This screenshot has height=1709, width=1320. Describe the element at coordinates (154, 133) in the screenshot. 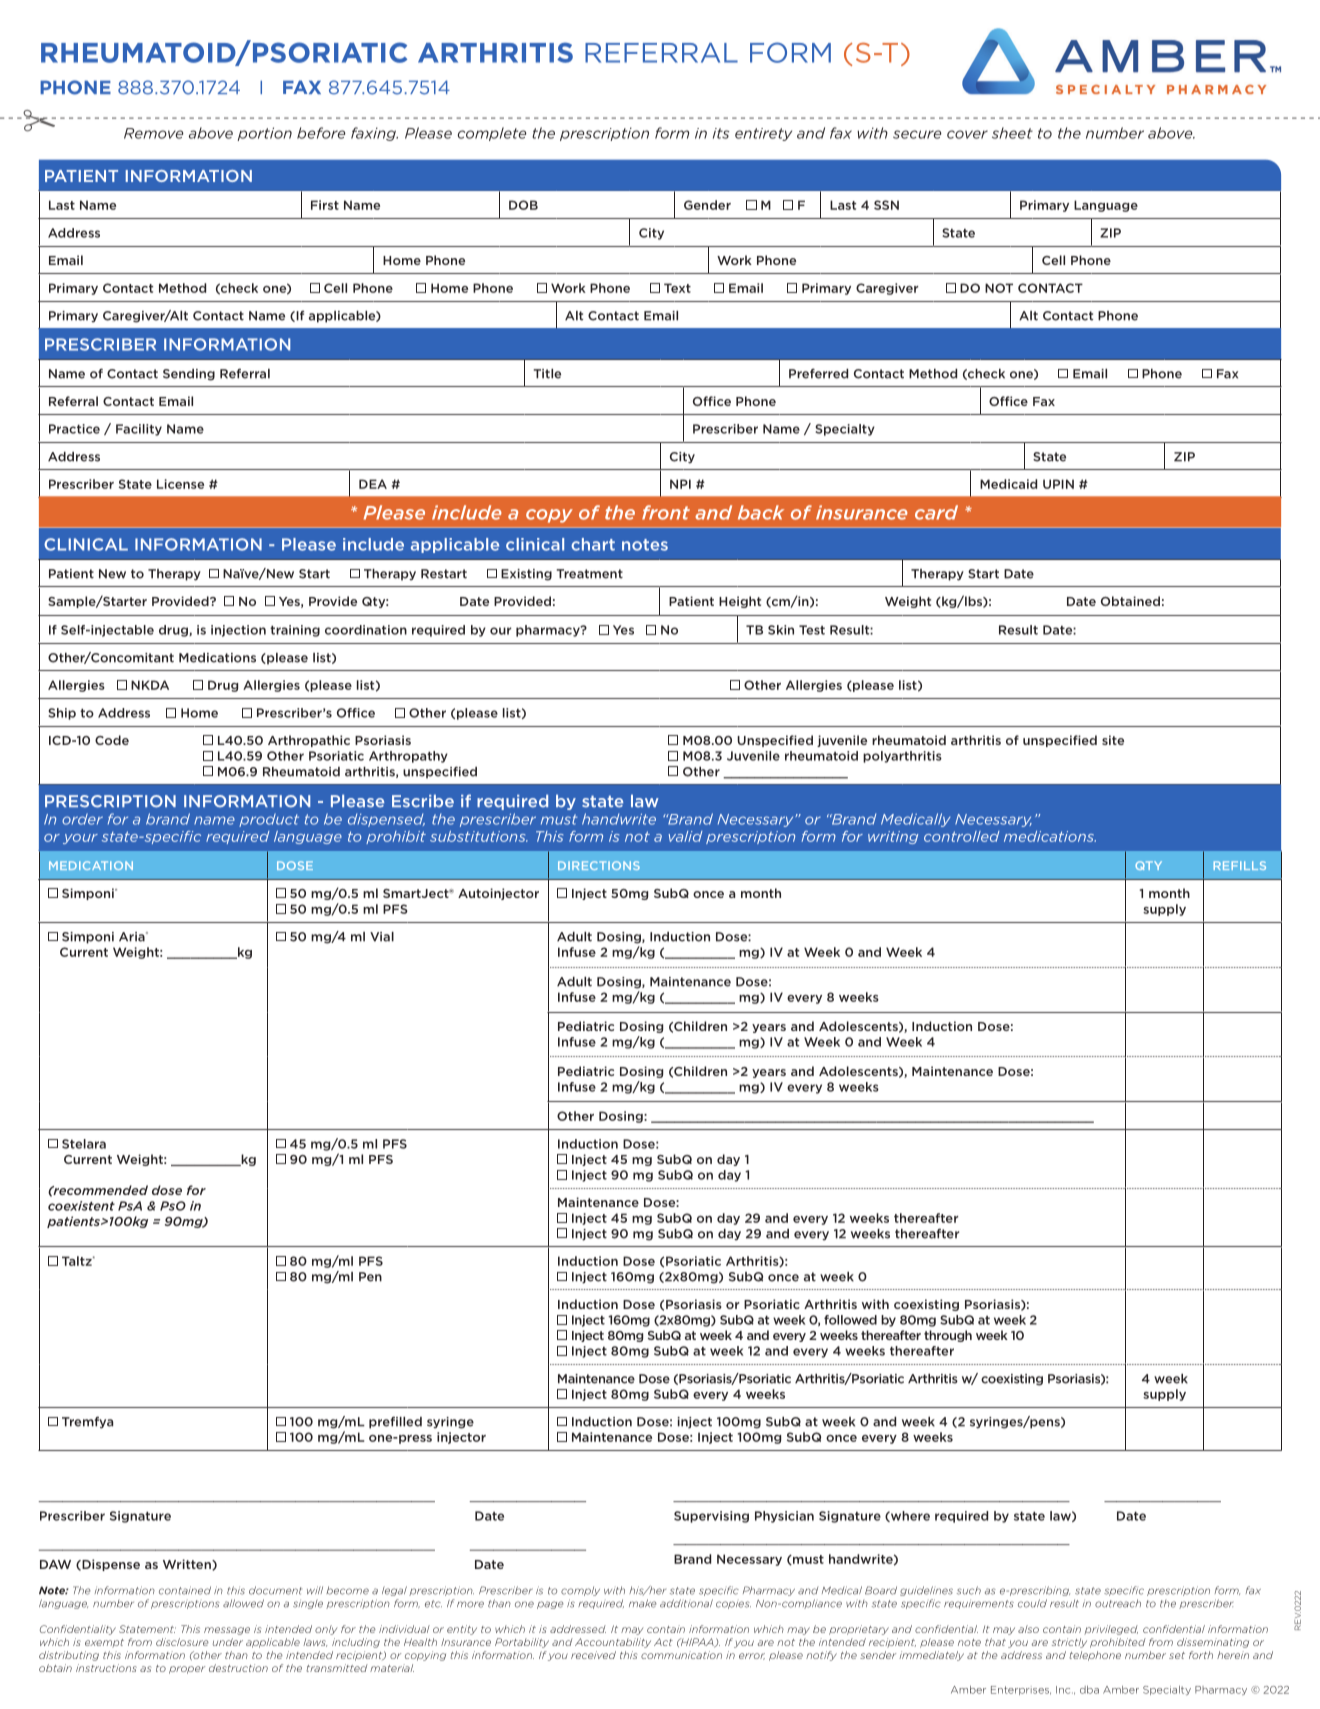

I see `Remove` at that location.
